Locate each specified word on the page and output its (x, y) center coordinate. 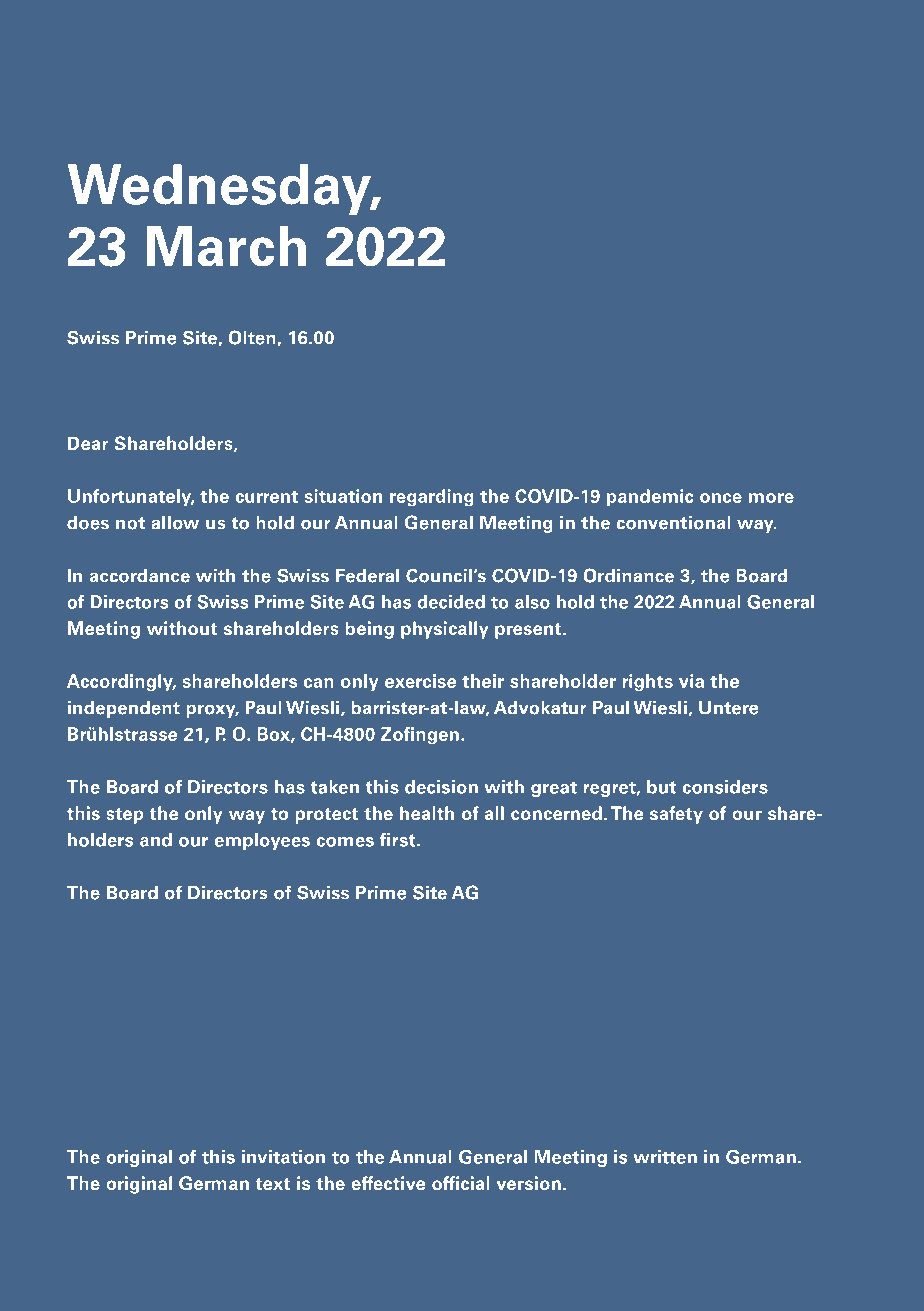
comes (345, 842)
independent (124, 709)
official (461, 1183)
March (226, 246)
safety (676, 815)
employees (262, 841)
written (665, 1157)
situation (343, 496)
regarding (432, 498)
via (691, 681)
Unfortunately (131, 498)
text (273, 1184)
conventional (674, 523)
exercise (420, 681)
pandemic (650, 498)
